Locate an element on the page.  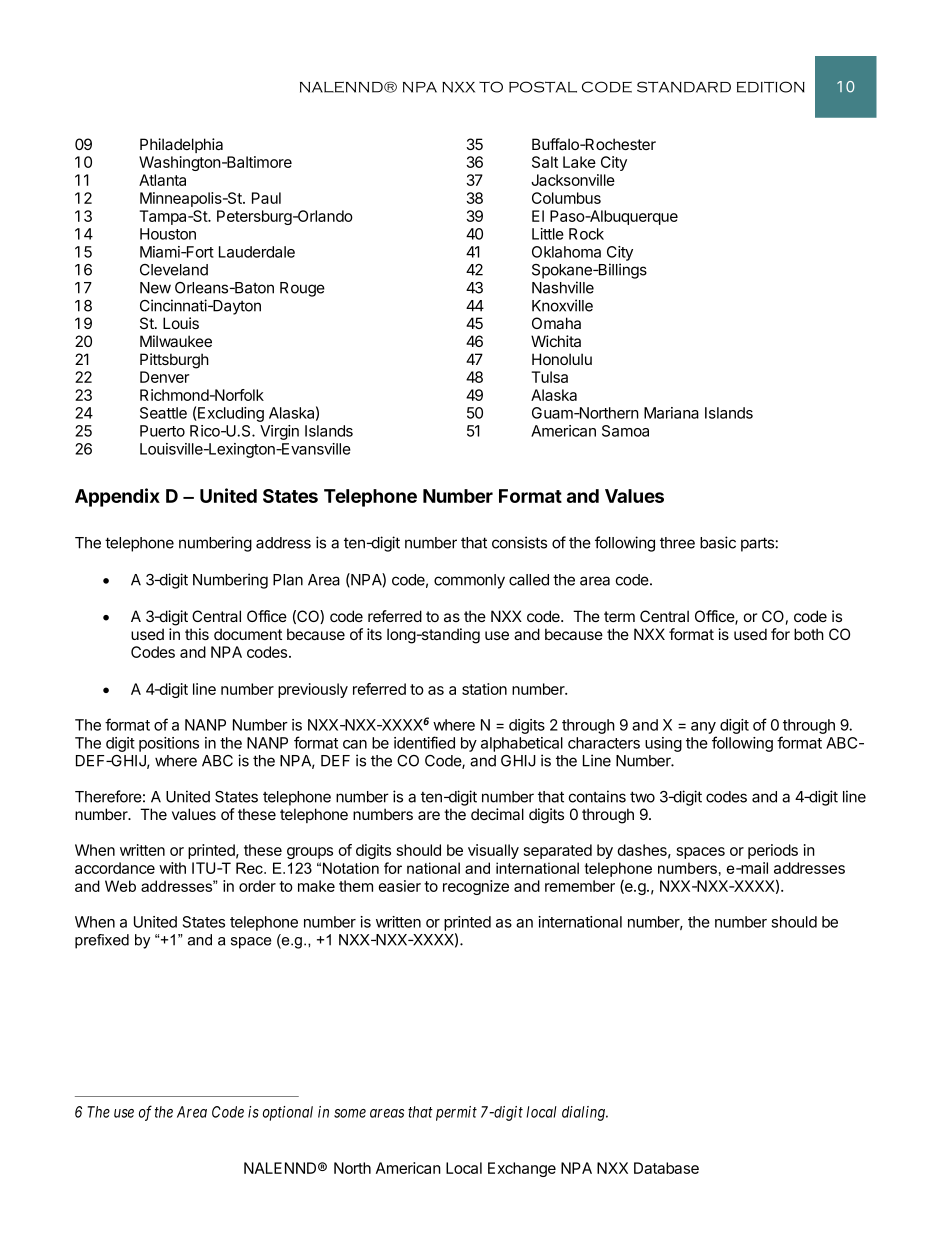
Philadelphia is located at coordinates (181, 145).
